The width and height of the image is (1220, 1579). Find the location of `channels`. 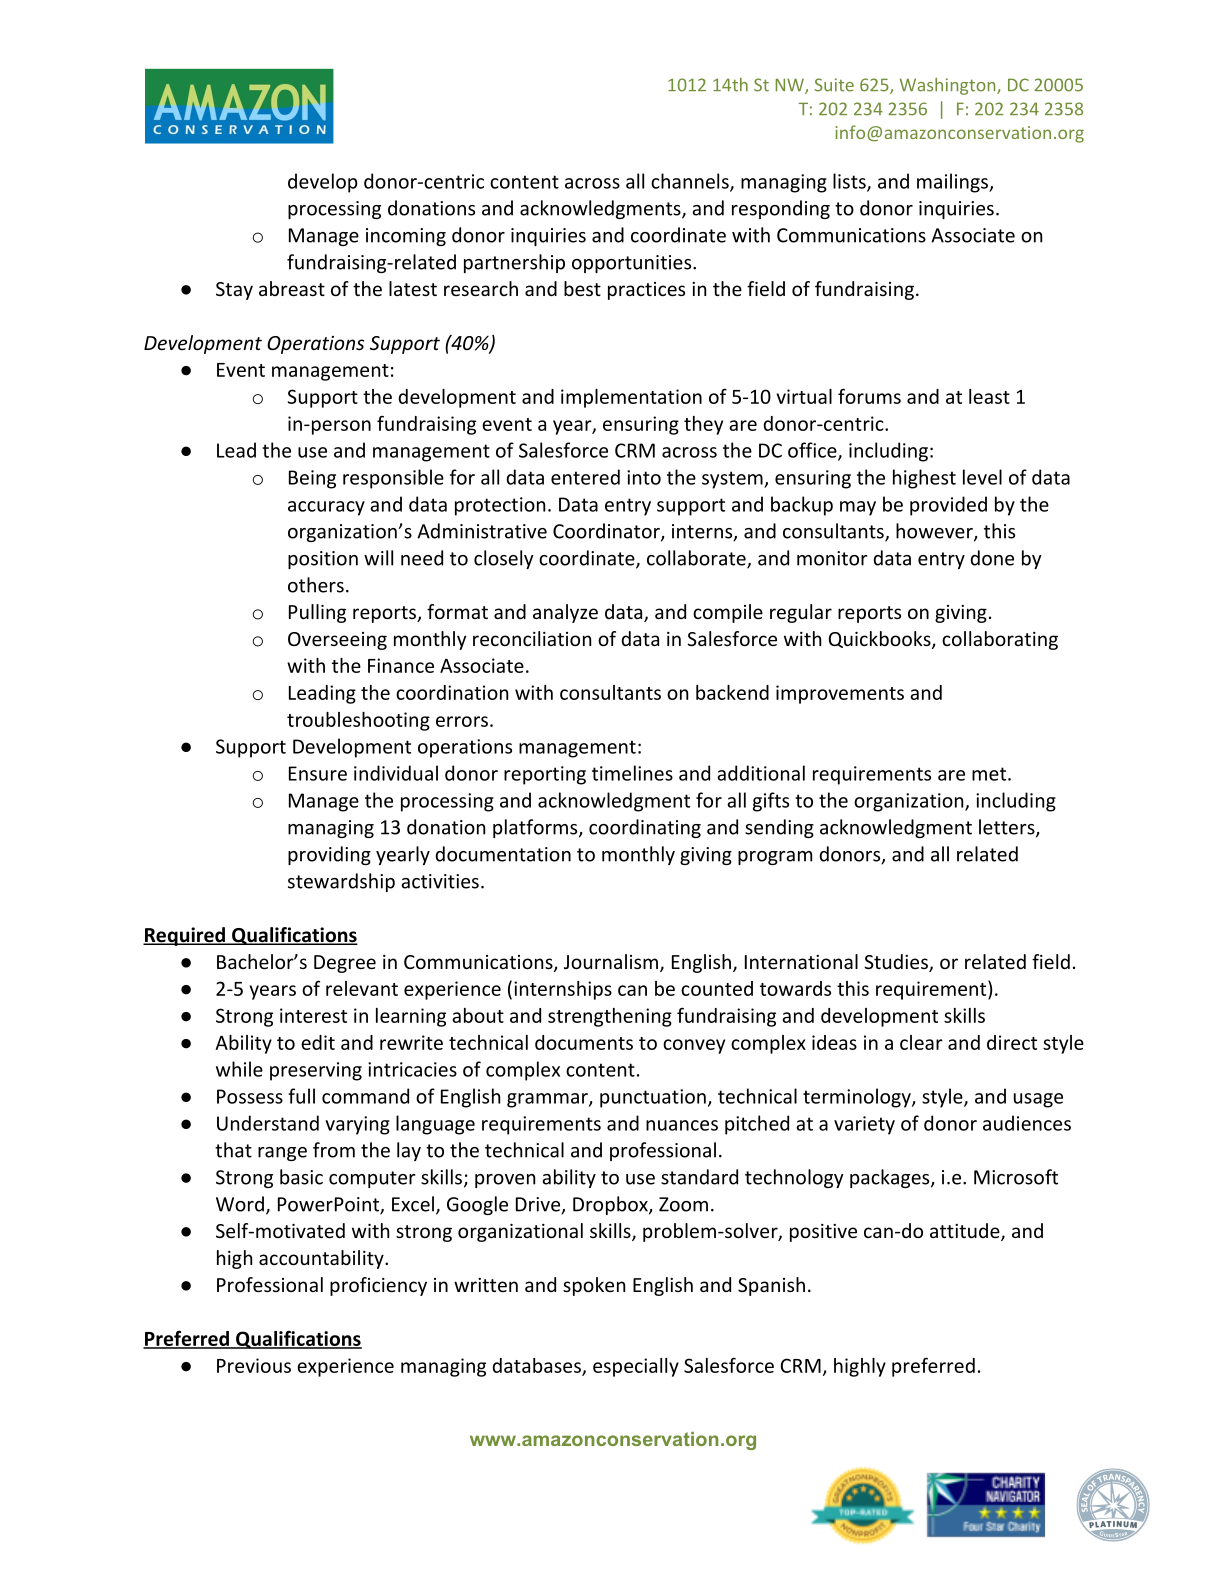

channels is located at coordinates (691, 182).
